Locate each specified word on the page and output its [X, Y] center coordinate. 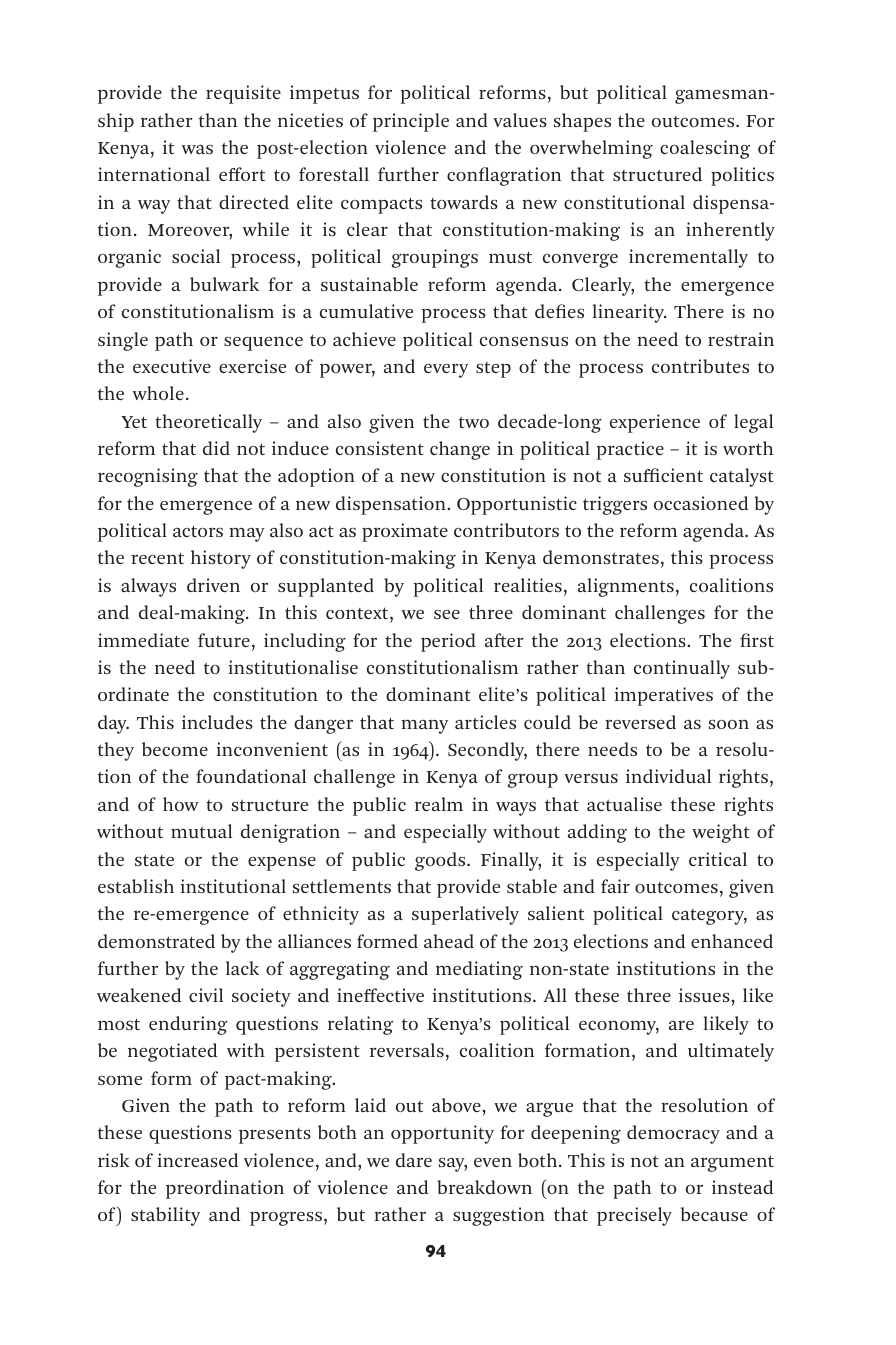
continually [682, 669]
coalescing [705, 149]
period [448, 642]
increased [198, 1160]
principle [411, 122]
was [197, 149]
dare [414, 1160]
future [224, 640]
